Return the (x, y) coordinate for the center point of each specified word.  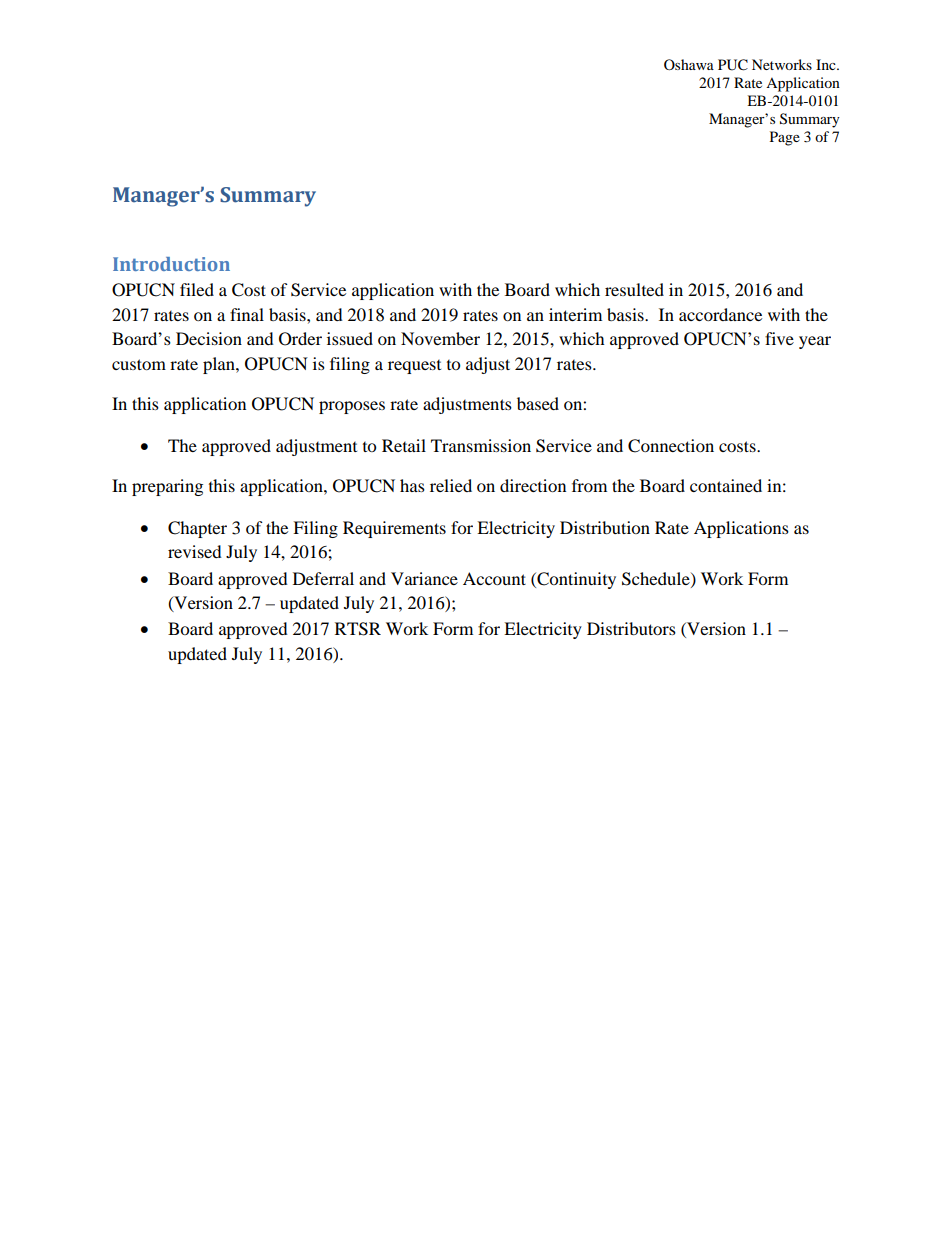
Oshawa (689, 64)
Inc (827, 64)
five (779, 338)
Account (494, 578)
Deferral (323, 578)
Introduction (171, 264)
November (440, 338)
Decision (209, 338)
